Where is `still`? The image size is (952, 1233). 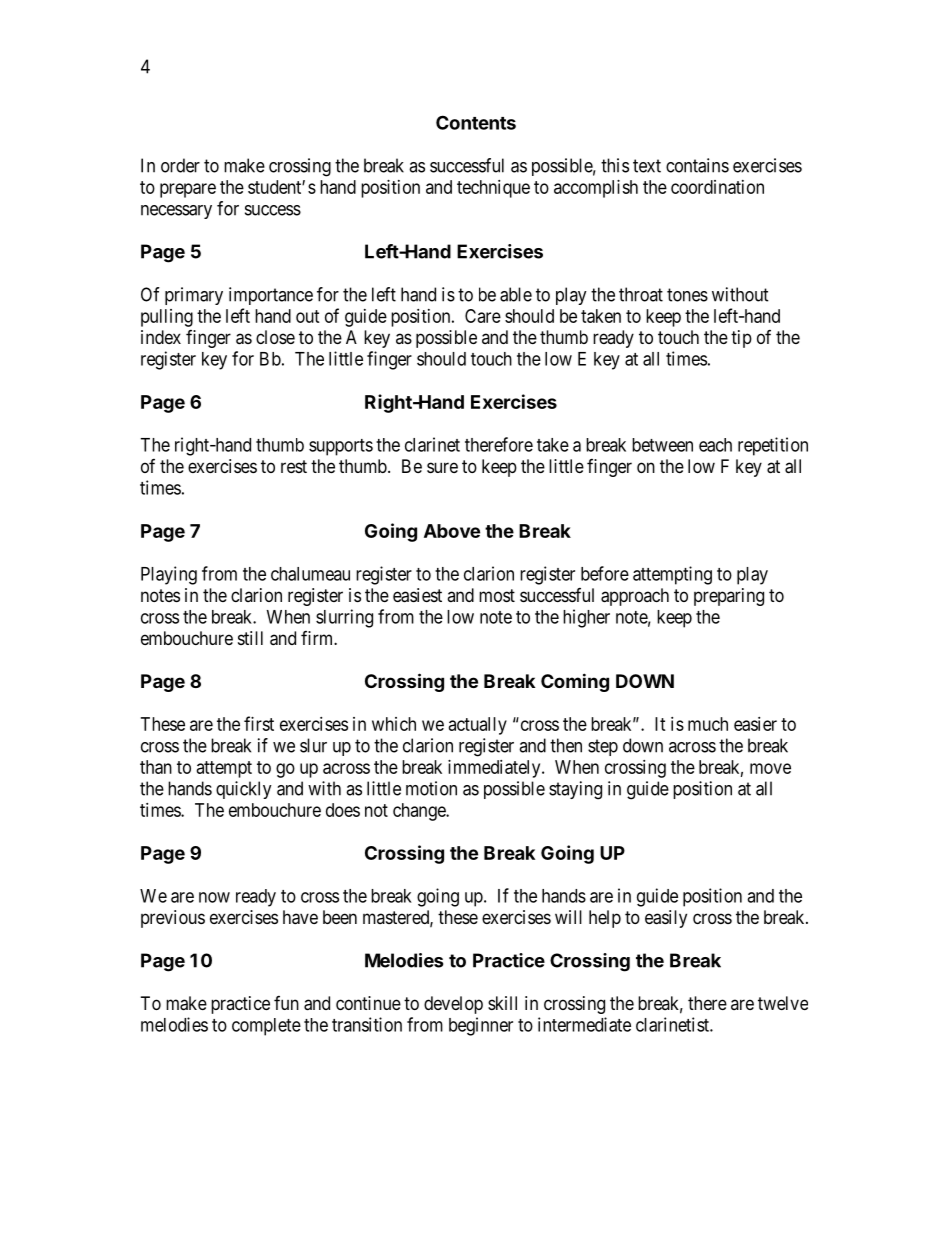
still is located at coordinates (250, 638).
